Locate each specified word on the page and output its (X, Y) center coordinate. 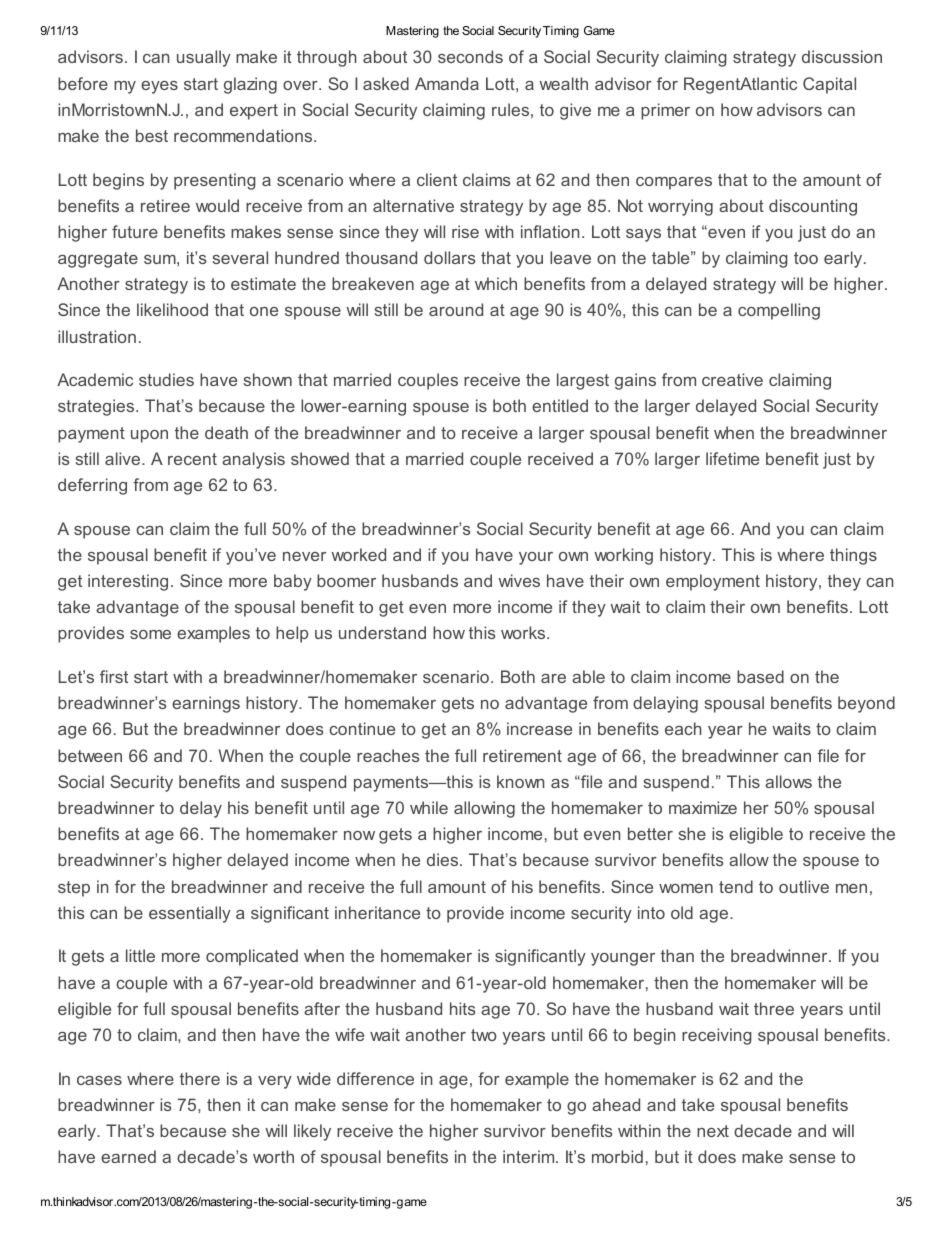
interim (530, 1156)
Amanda (447, 83)
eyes (159, 87)
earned (128, 1156)
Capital (829, 85)
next (713, 1131)
